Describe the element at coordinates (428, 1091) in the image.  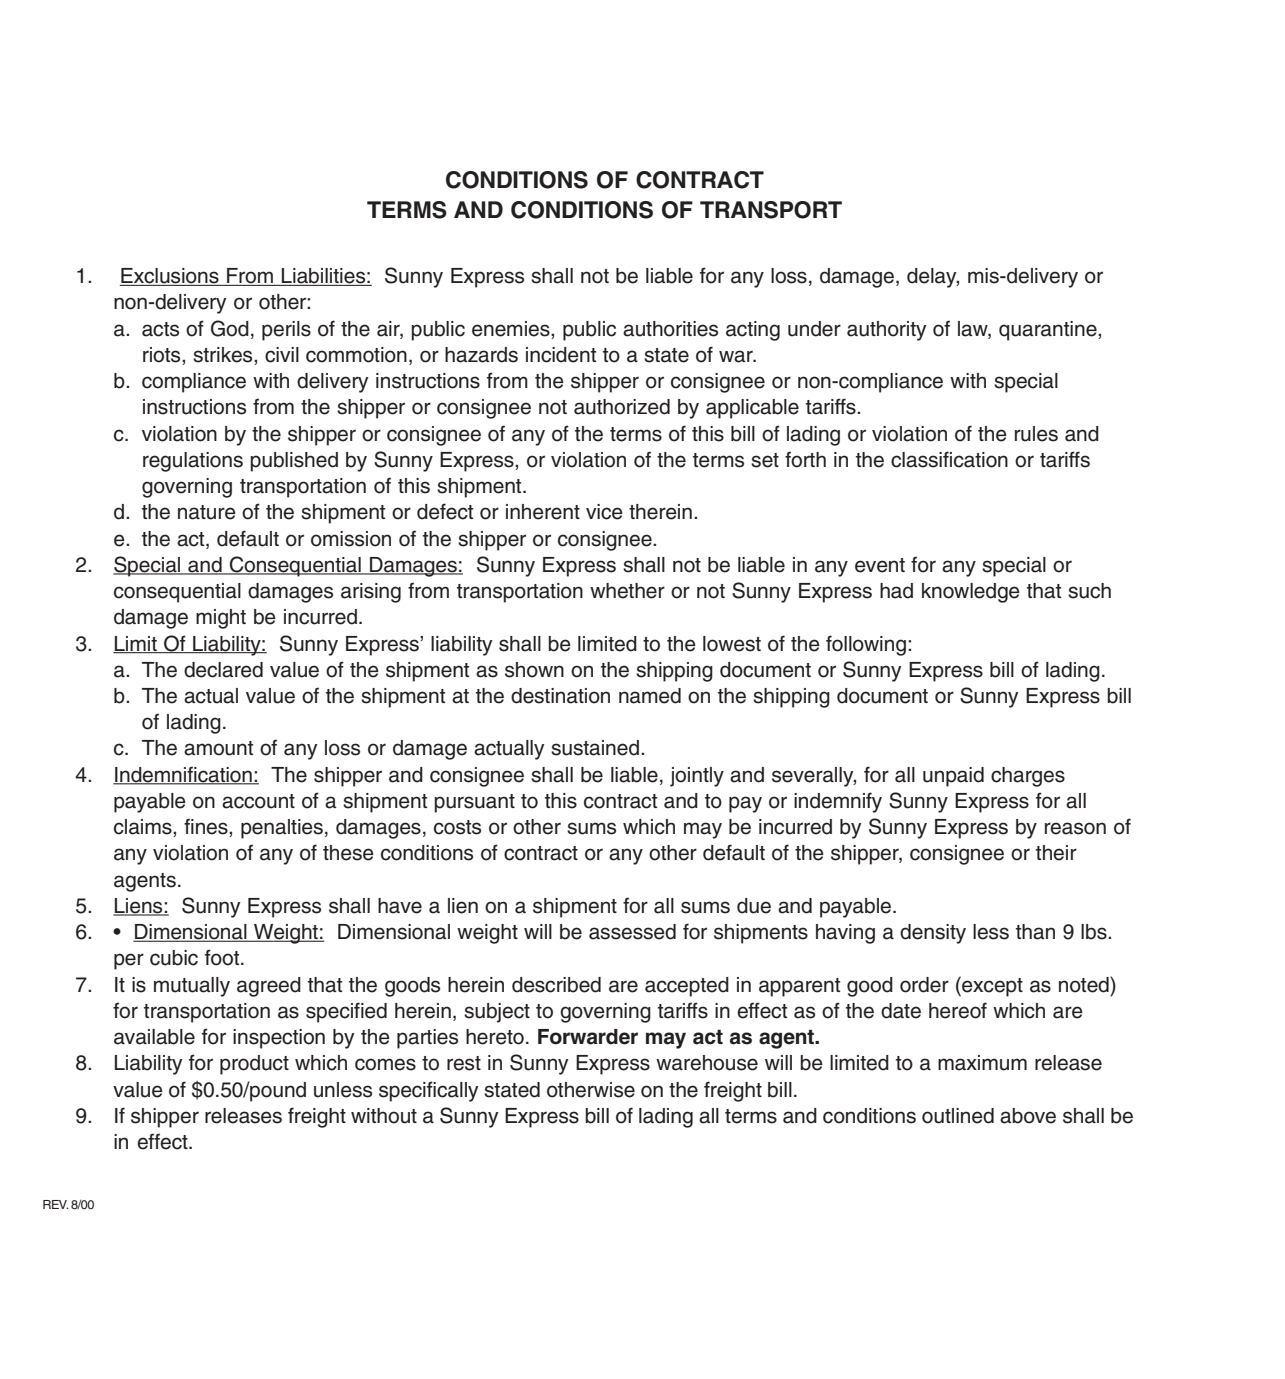
I see `specifically` at that location.
